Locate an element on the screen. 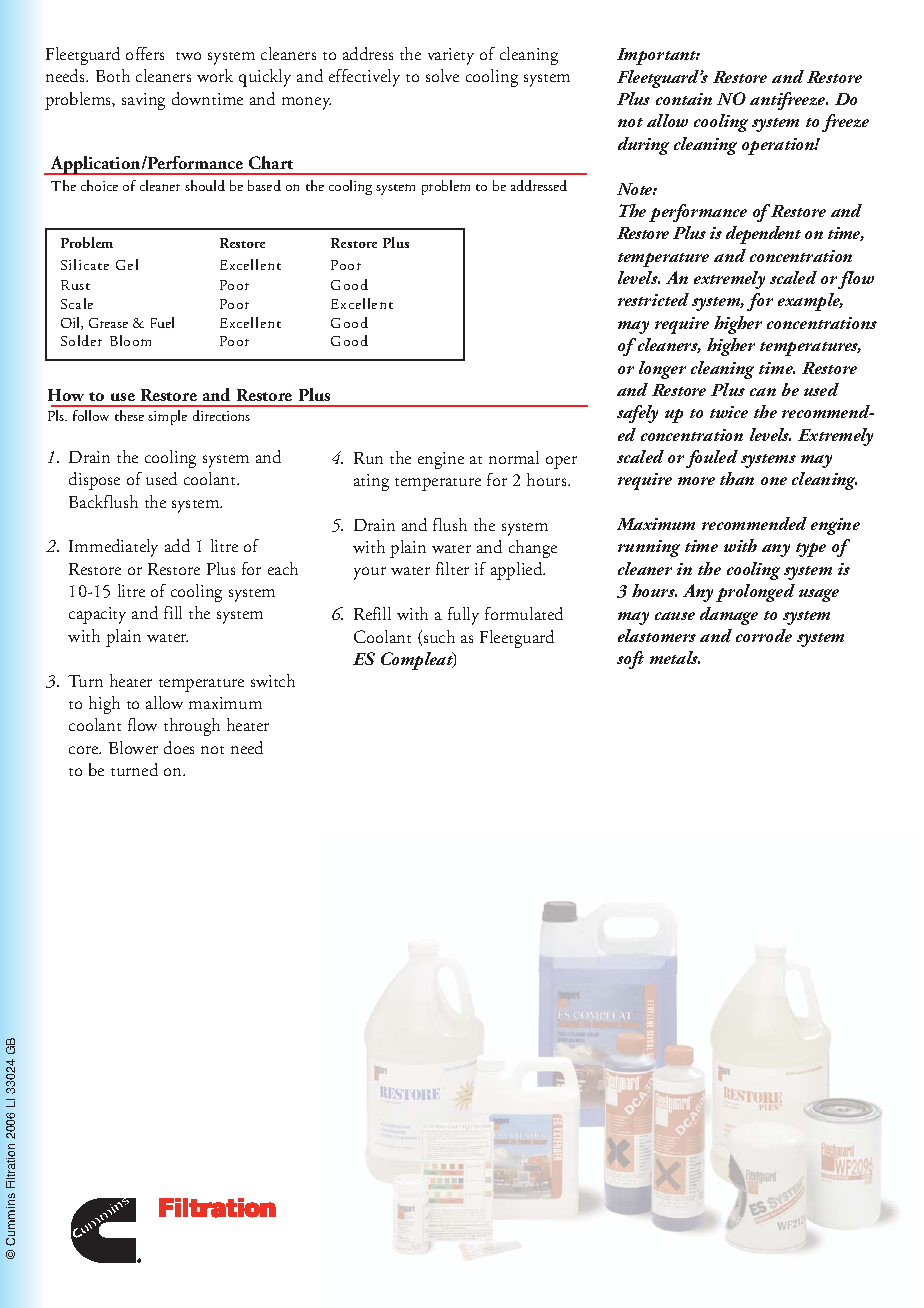  restricted is located at coordinates (653, 299).
